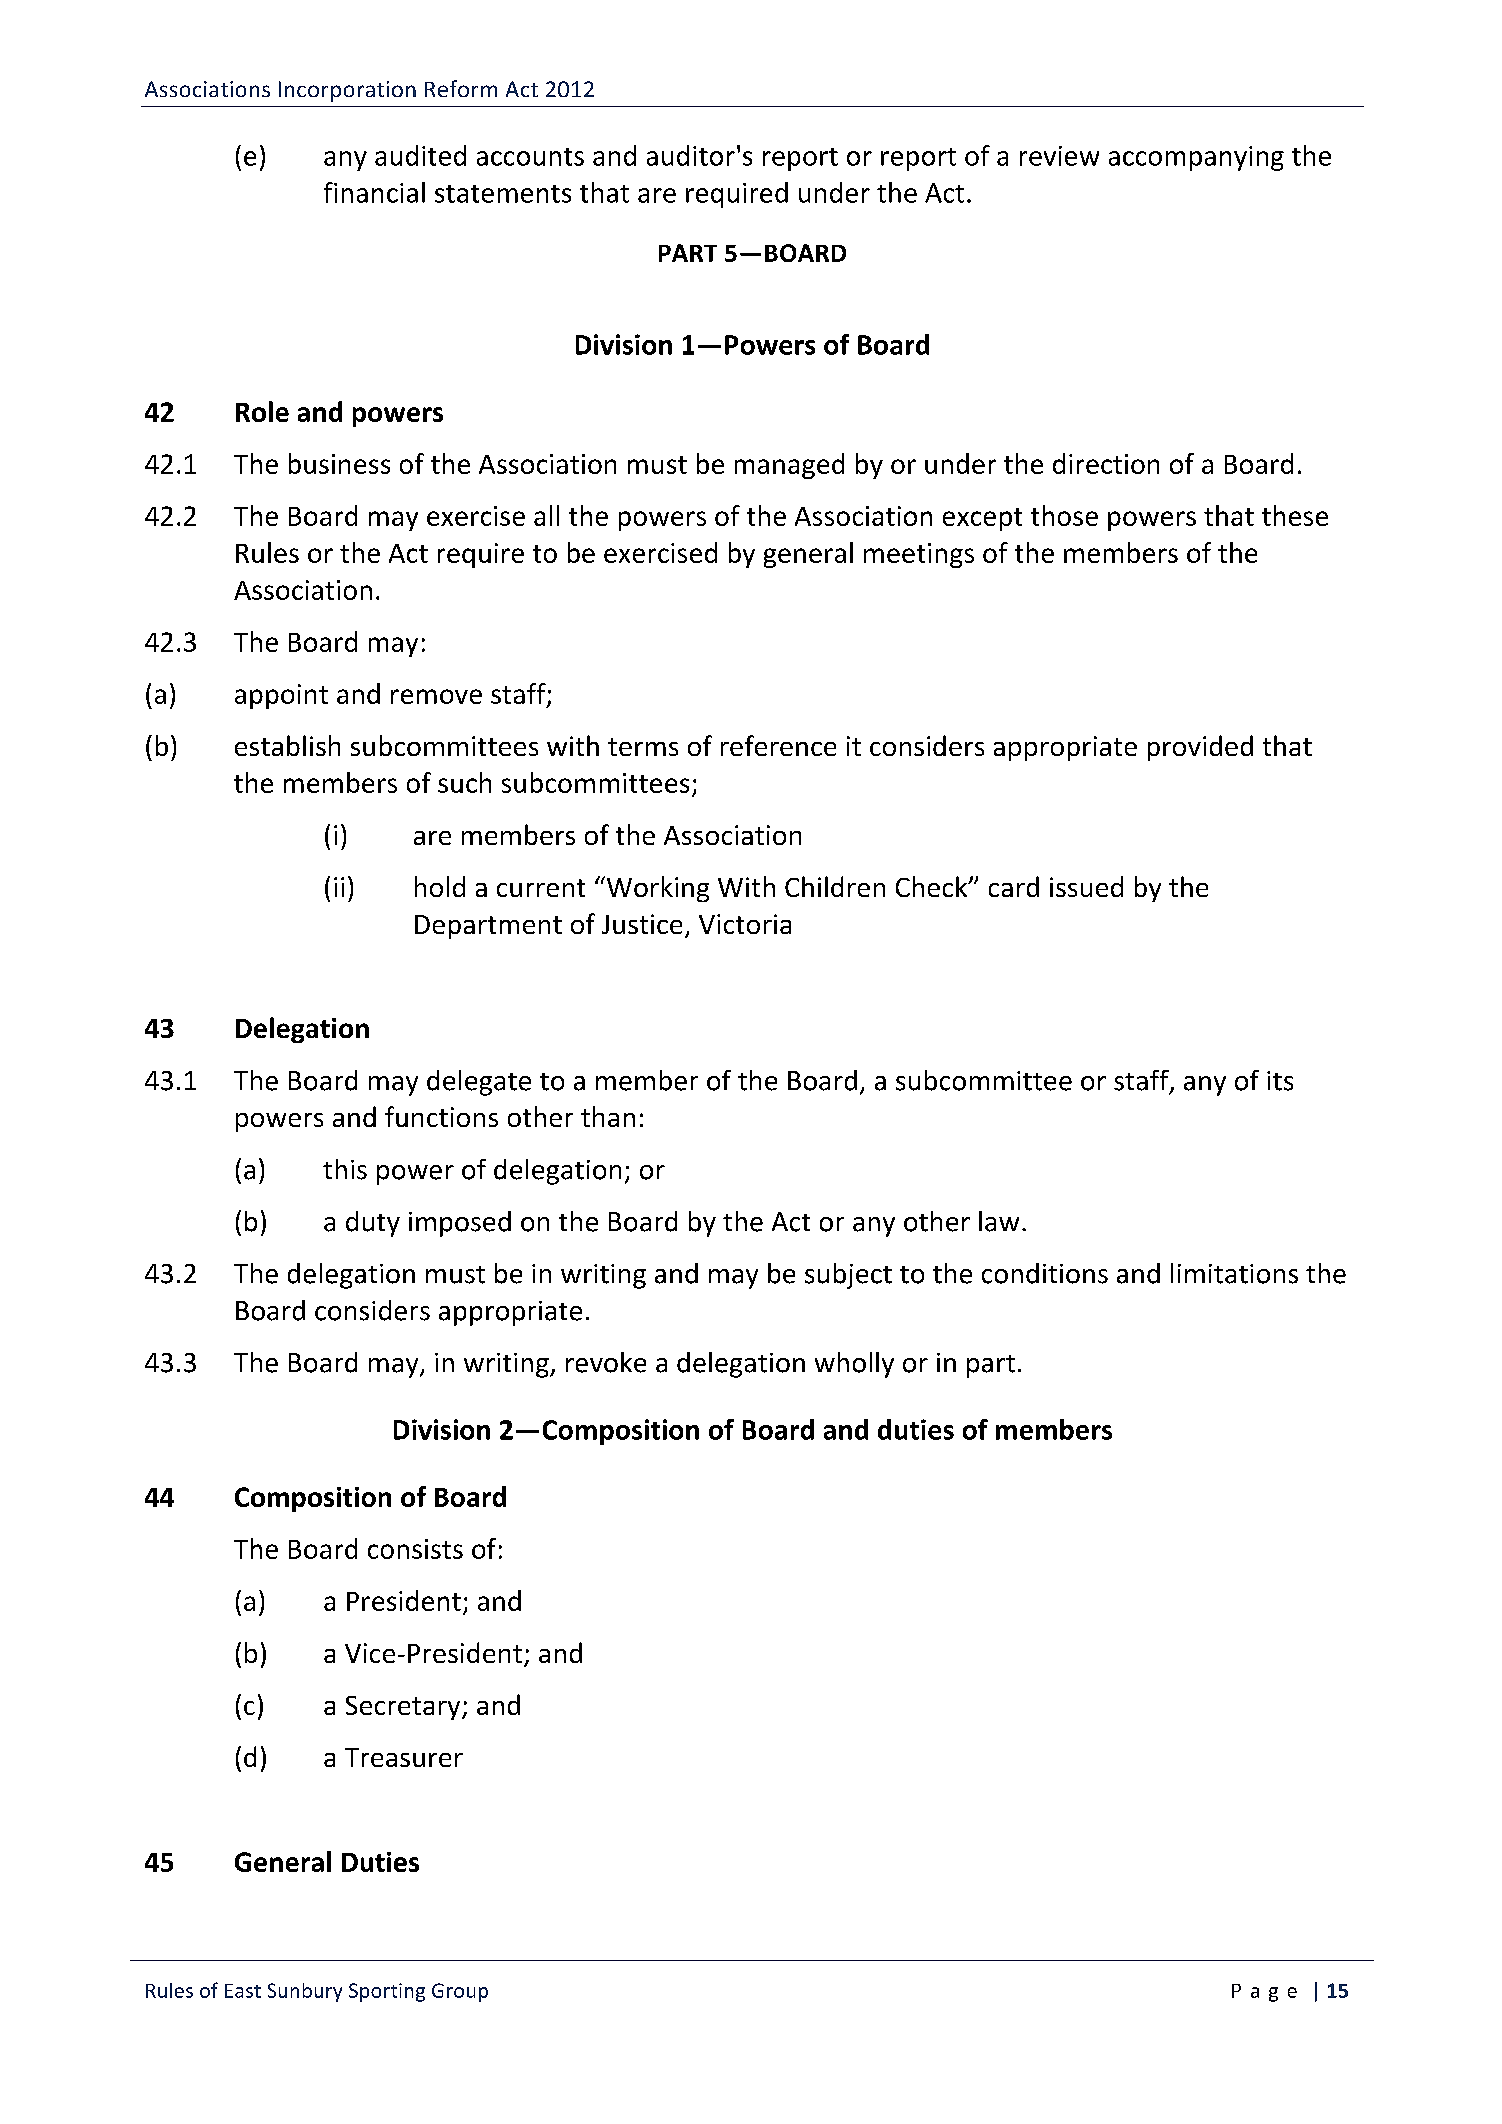 This image has width=1502, height=2124. Describe the element at coordinates (387, 1992) in the image. I see `Sporting` at that location.
